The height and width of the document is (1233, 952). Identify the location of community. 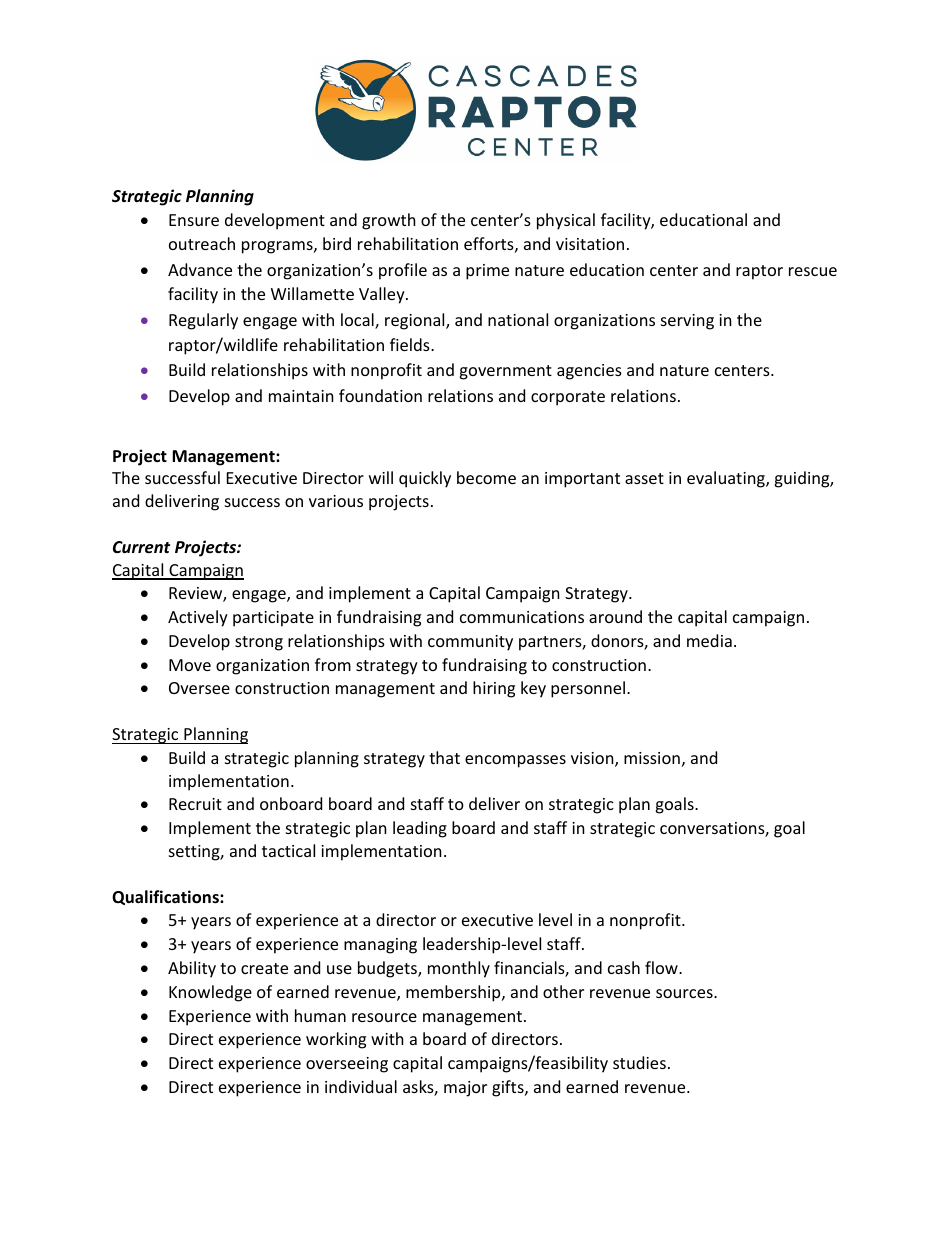
(470, 643).
